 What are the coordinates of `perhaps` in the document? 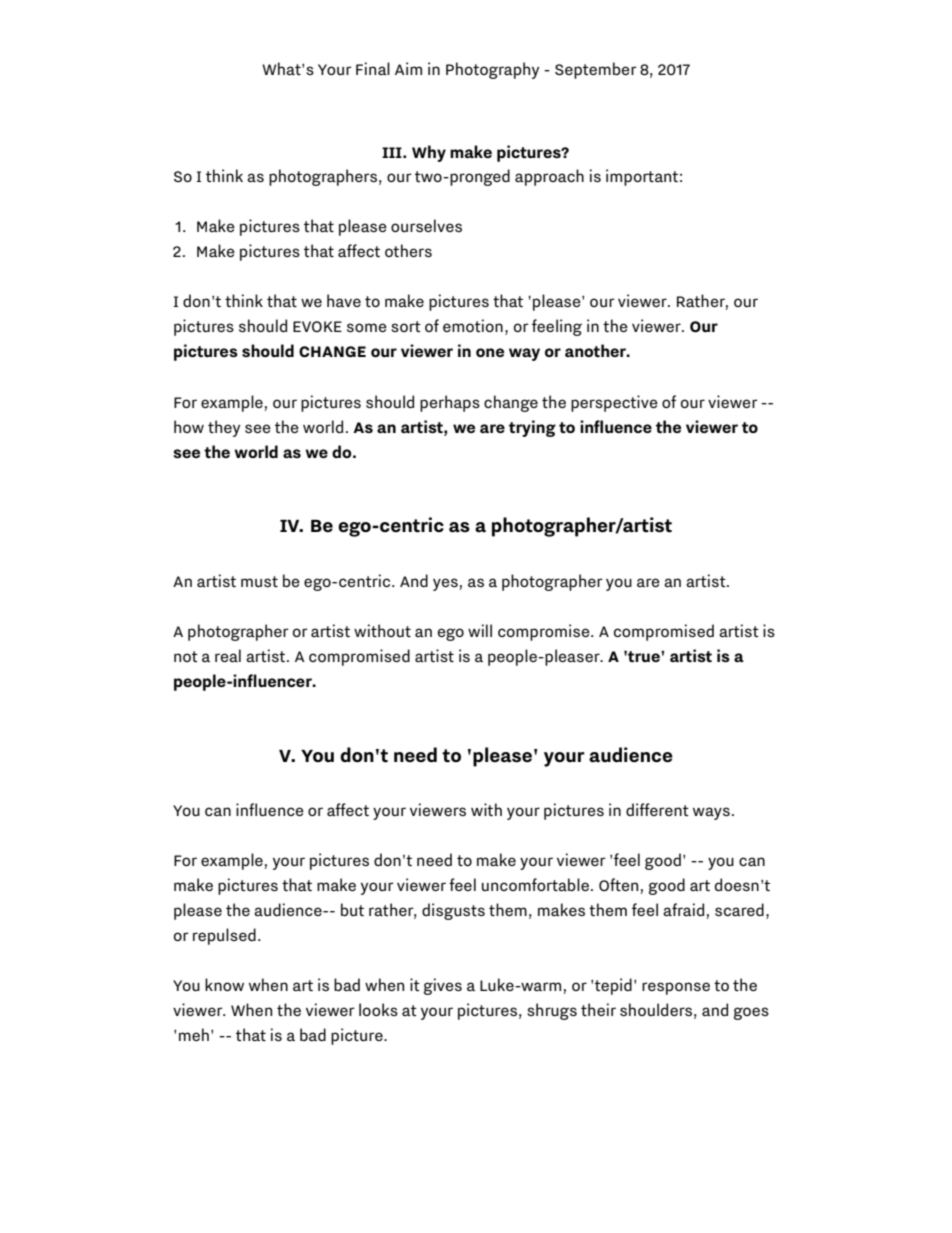 It's located at (450, 403).
